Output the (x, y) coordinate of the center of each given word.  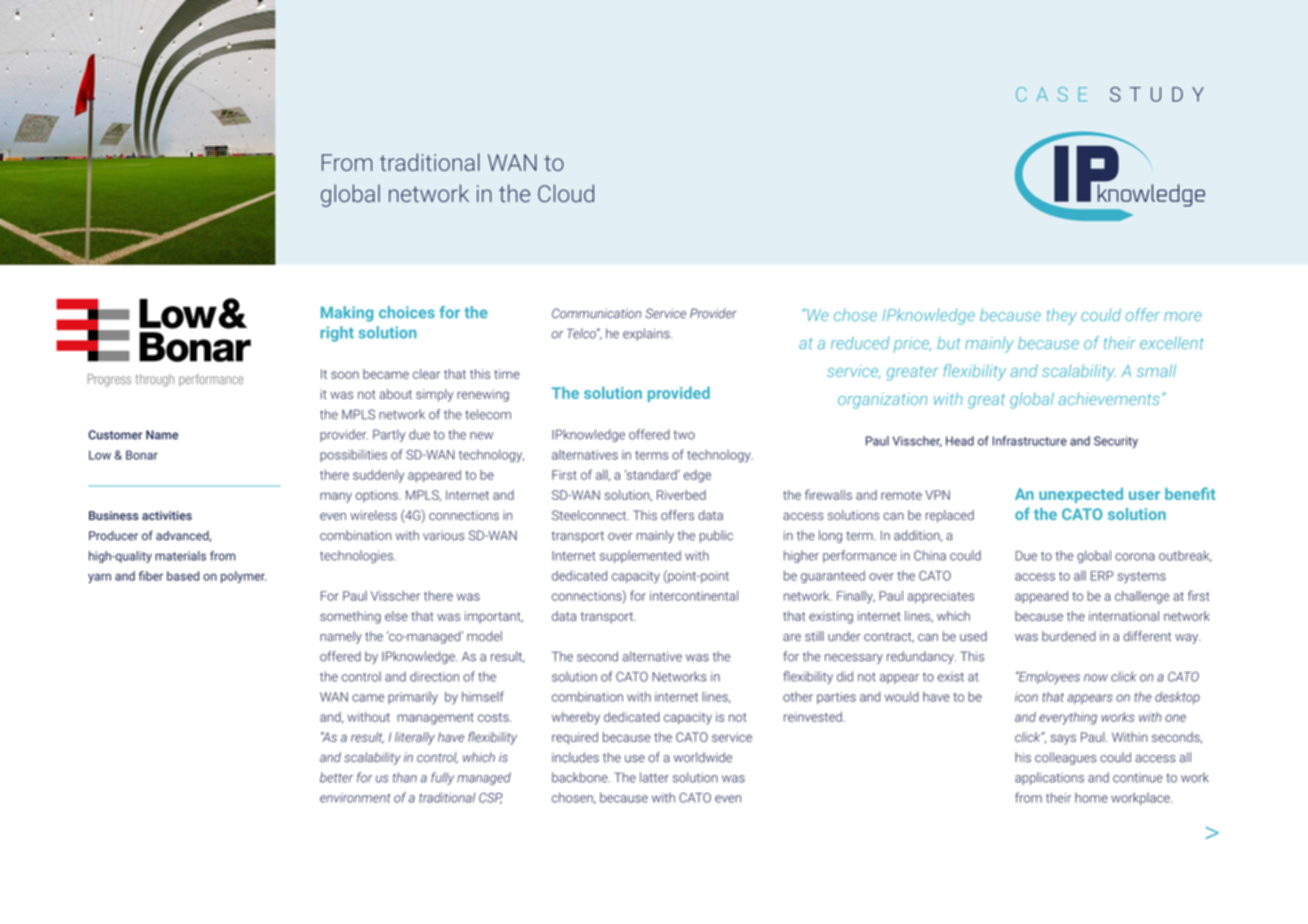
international (1124, 616)
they (1061, 317)
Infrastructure (1030, 441)
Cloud (566, 193)
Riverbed (681, 495)
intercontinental (694, 596)
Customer (115, 435)
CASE (1051, 94)
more (1183, 316)
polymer (243, 577)
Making (347, 314)
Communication (596, 313)
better (336, 777)
